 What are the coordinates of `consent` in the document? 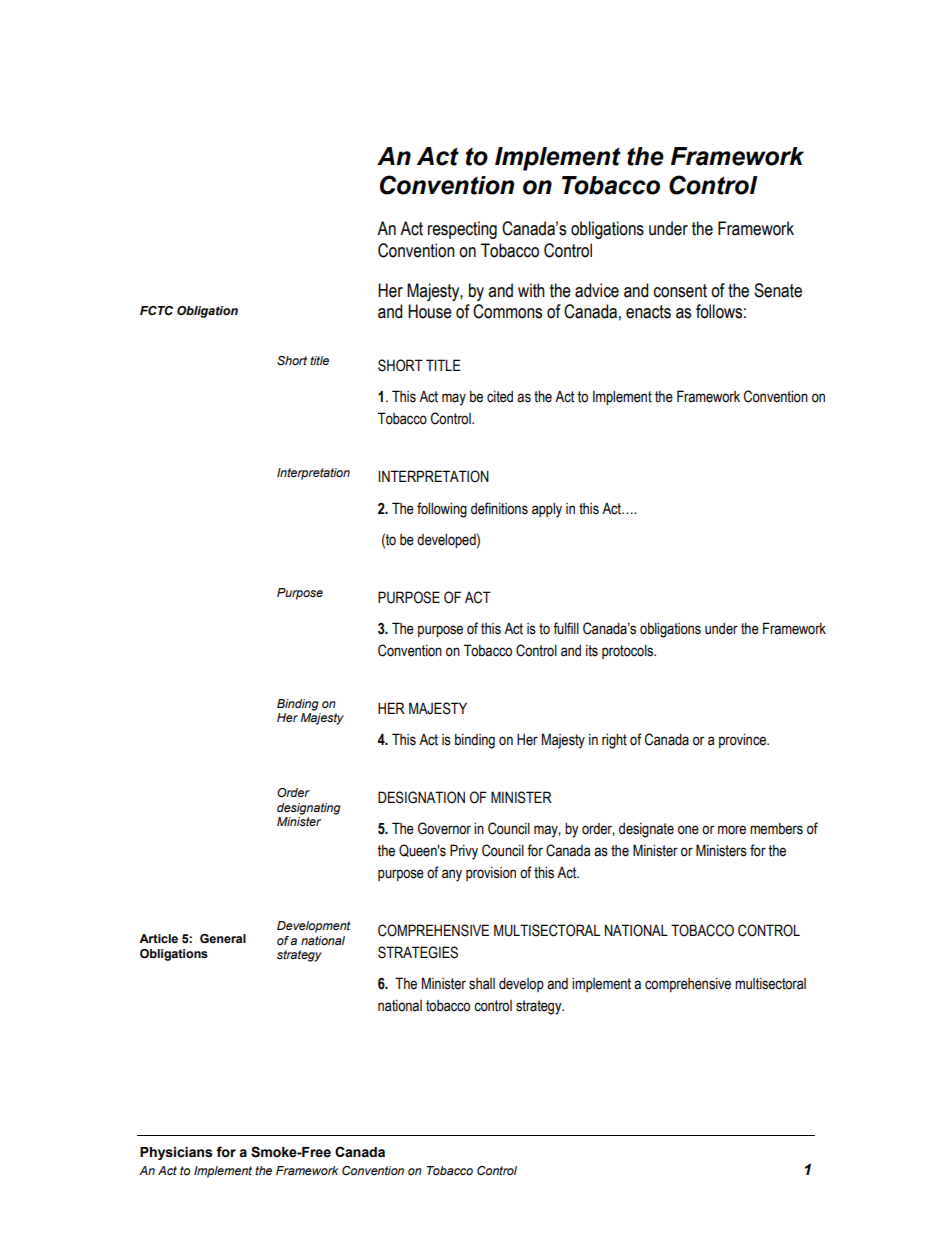 It's located at (680, 291).
